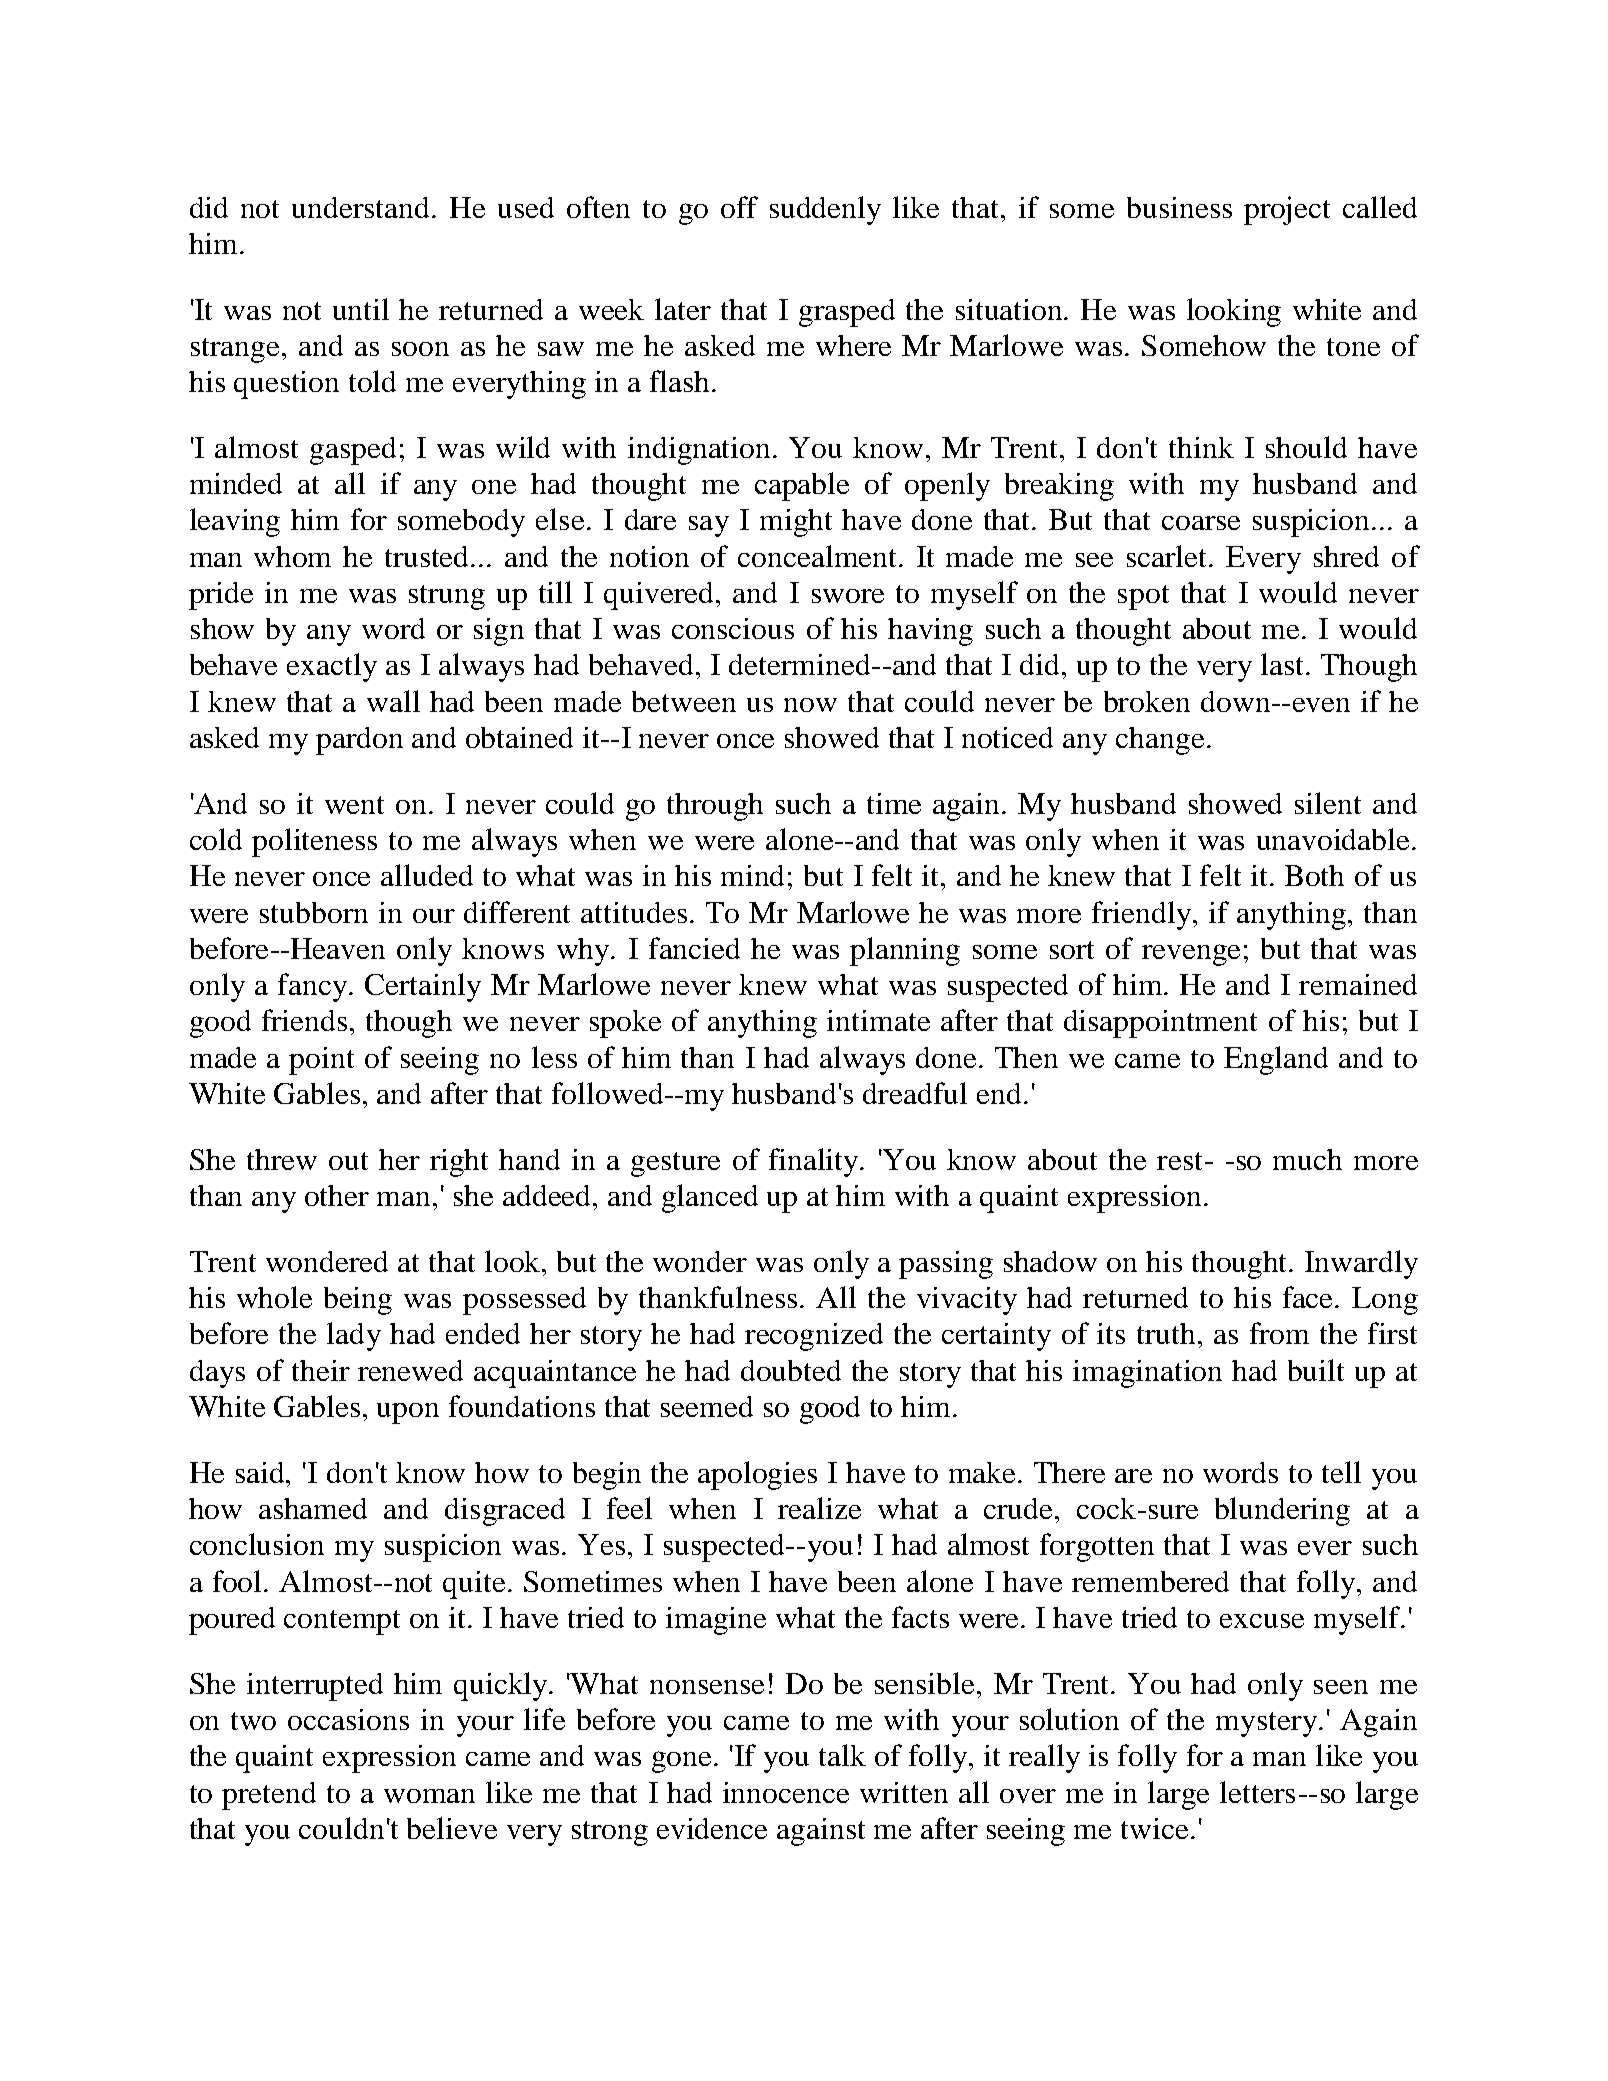 This document has width=1608, height=2081. I want to click on face, so click(1309, 1297).
